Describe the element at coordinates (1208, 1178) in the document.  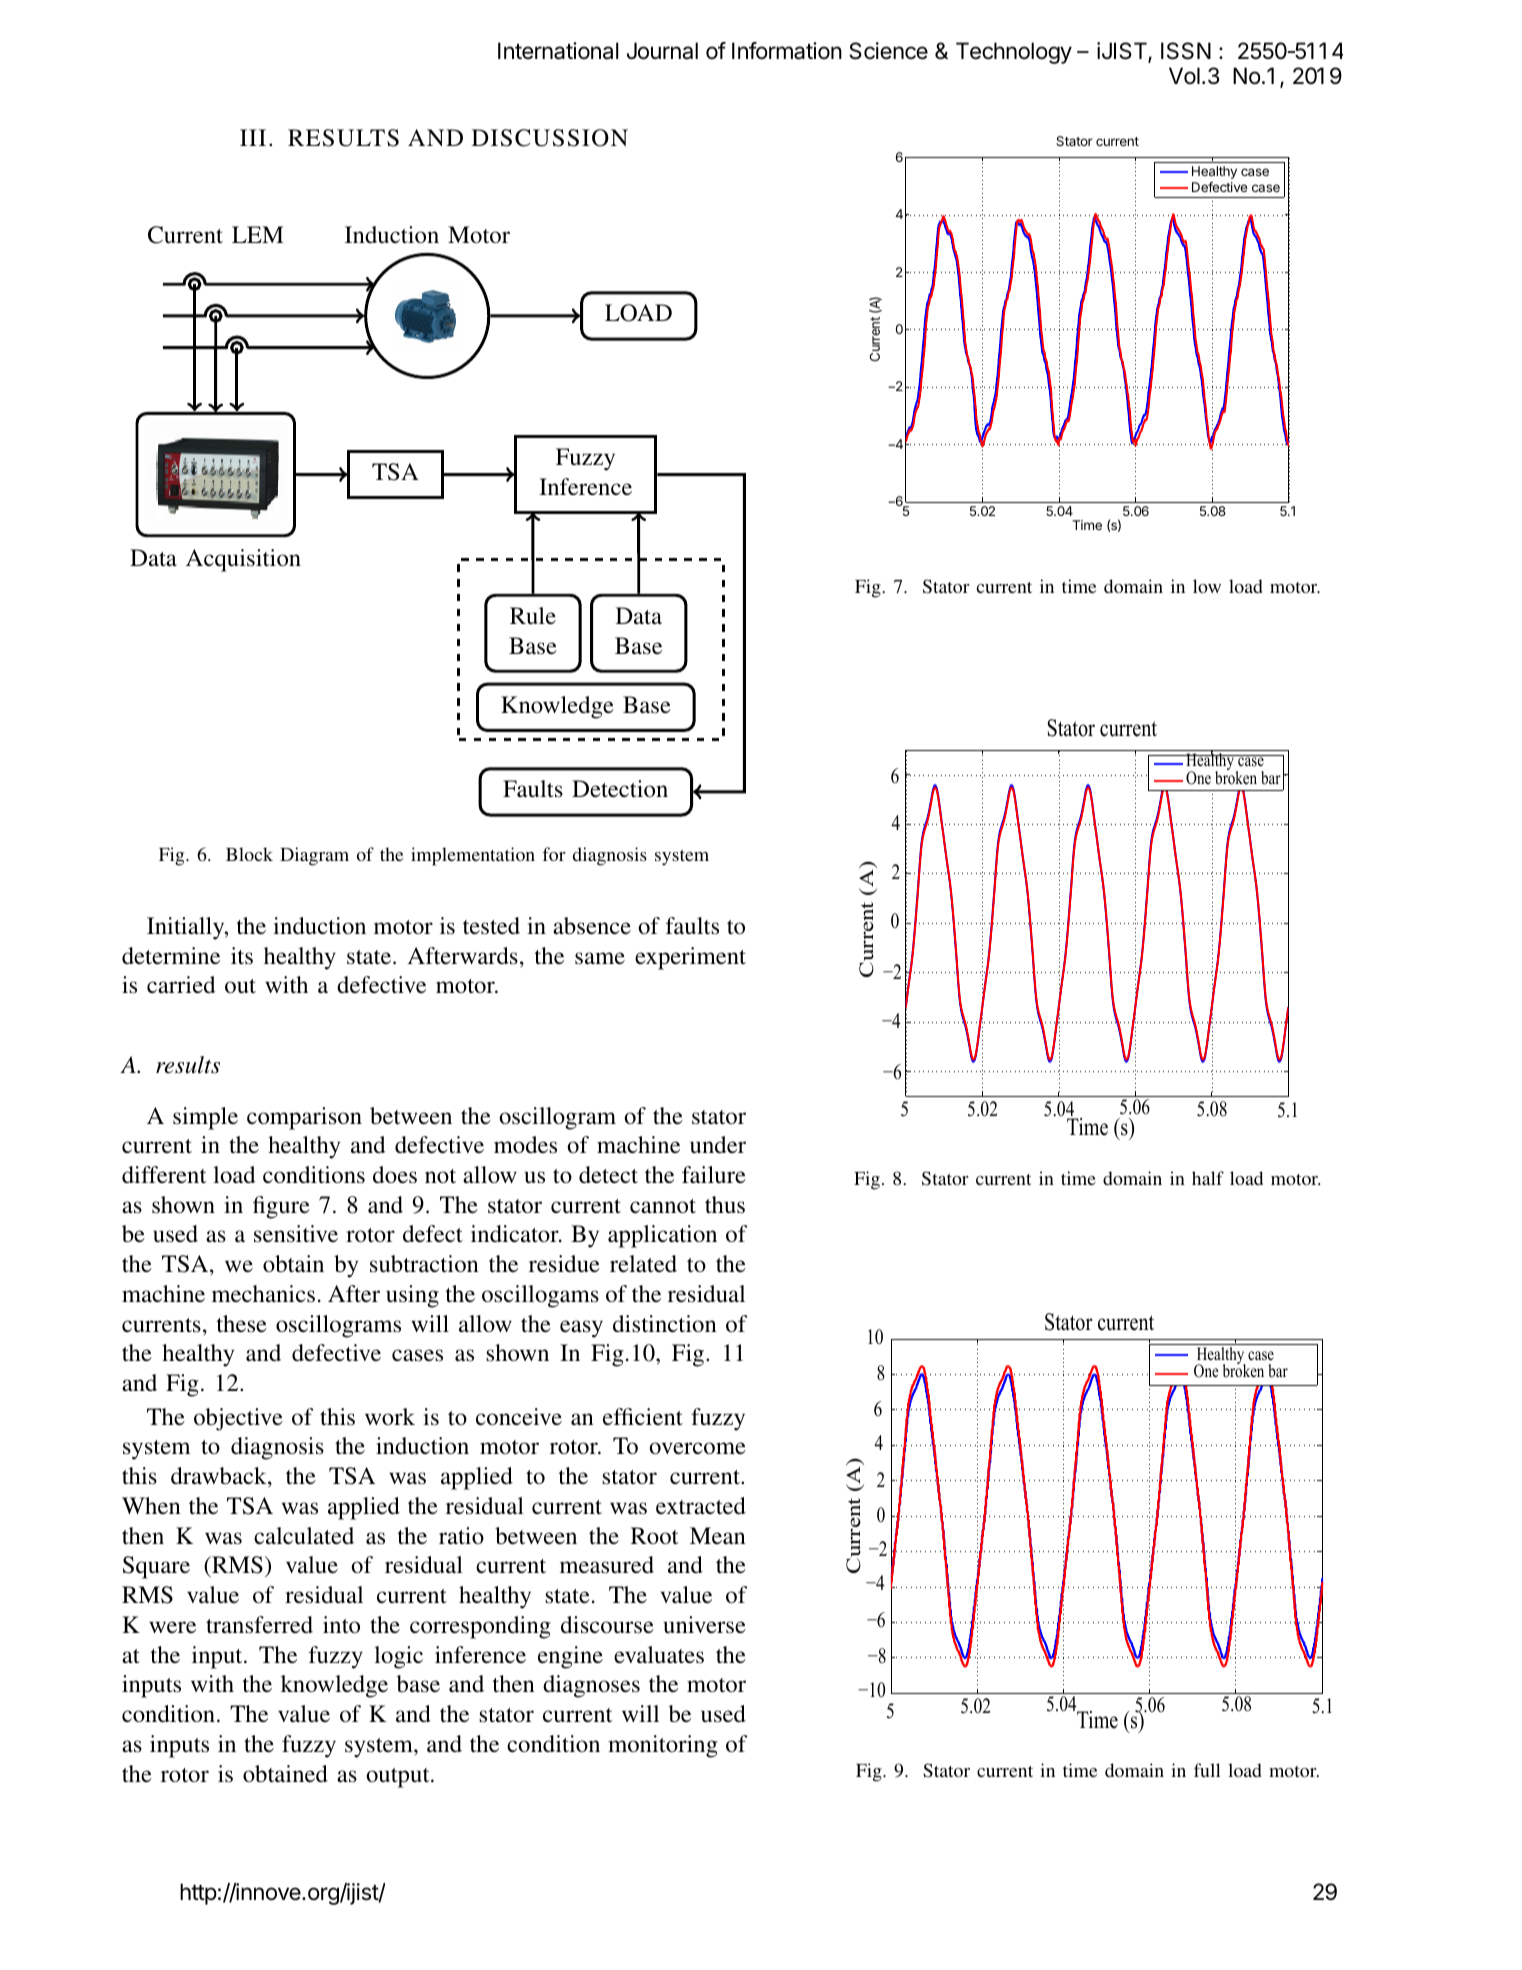
I see `half` at that location.
